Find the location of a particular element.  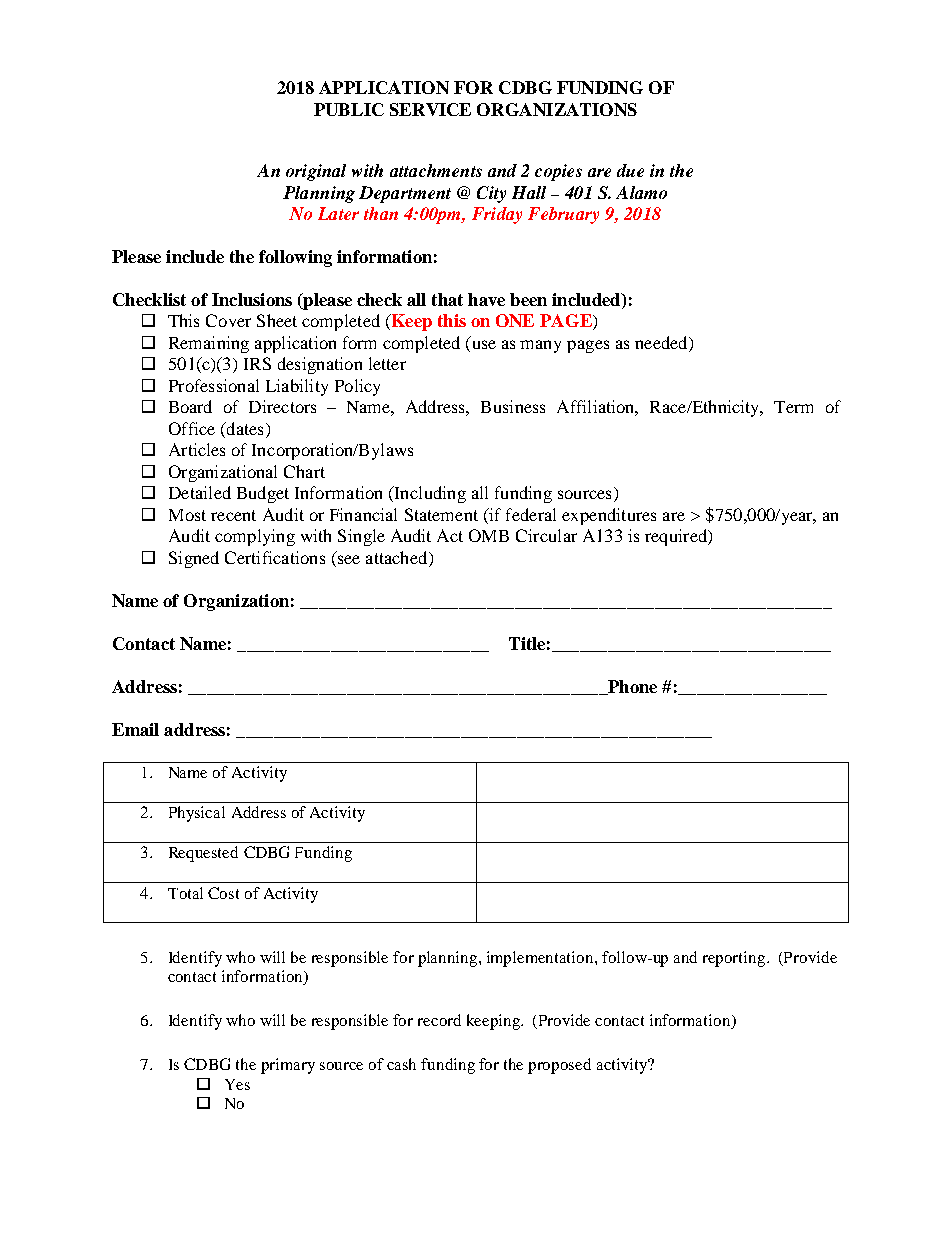

Yes is located at coordinates (237, 1084).
